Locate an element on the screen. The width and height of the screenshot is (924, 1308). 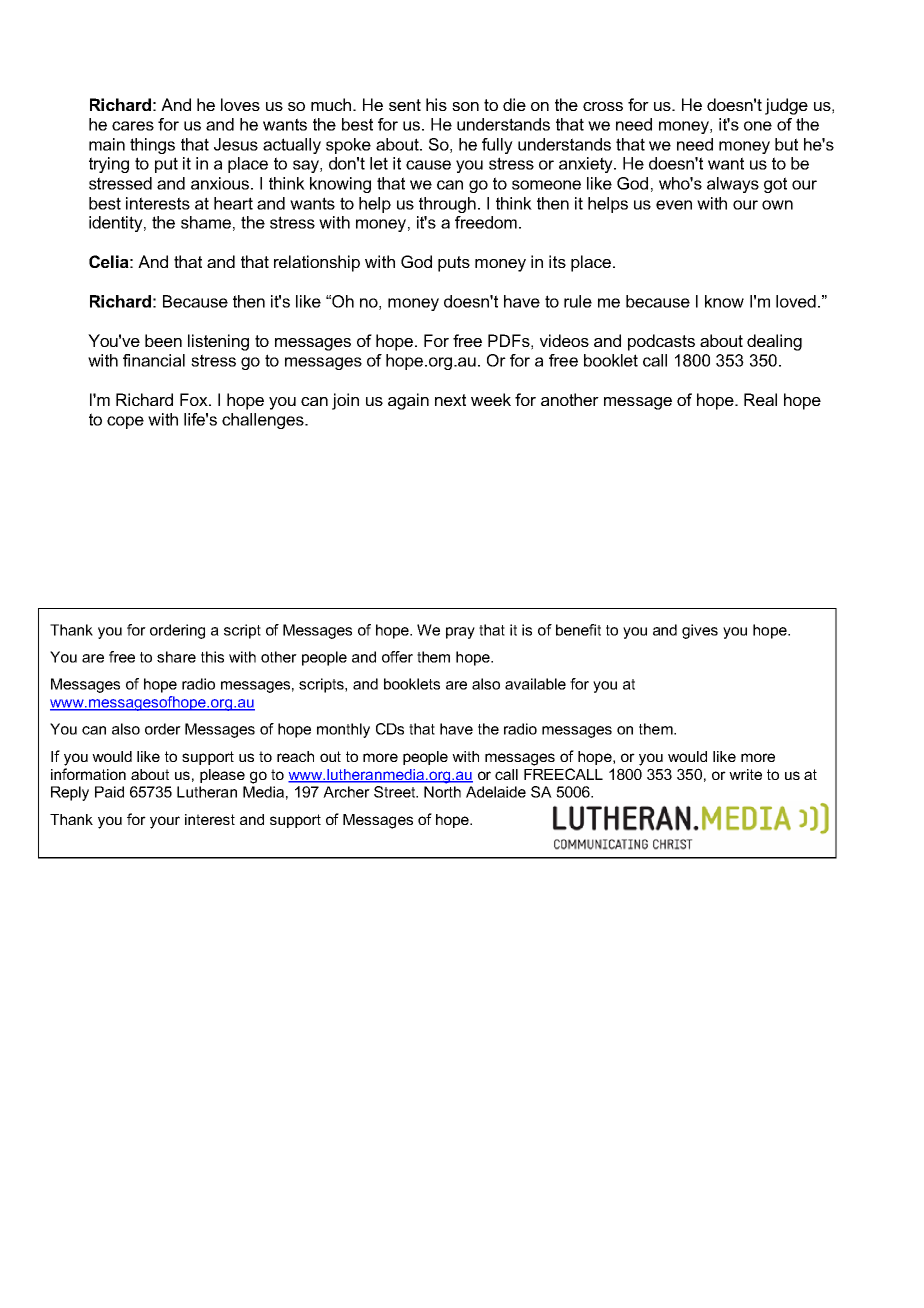
financial is located at coordinates (154, 360).
